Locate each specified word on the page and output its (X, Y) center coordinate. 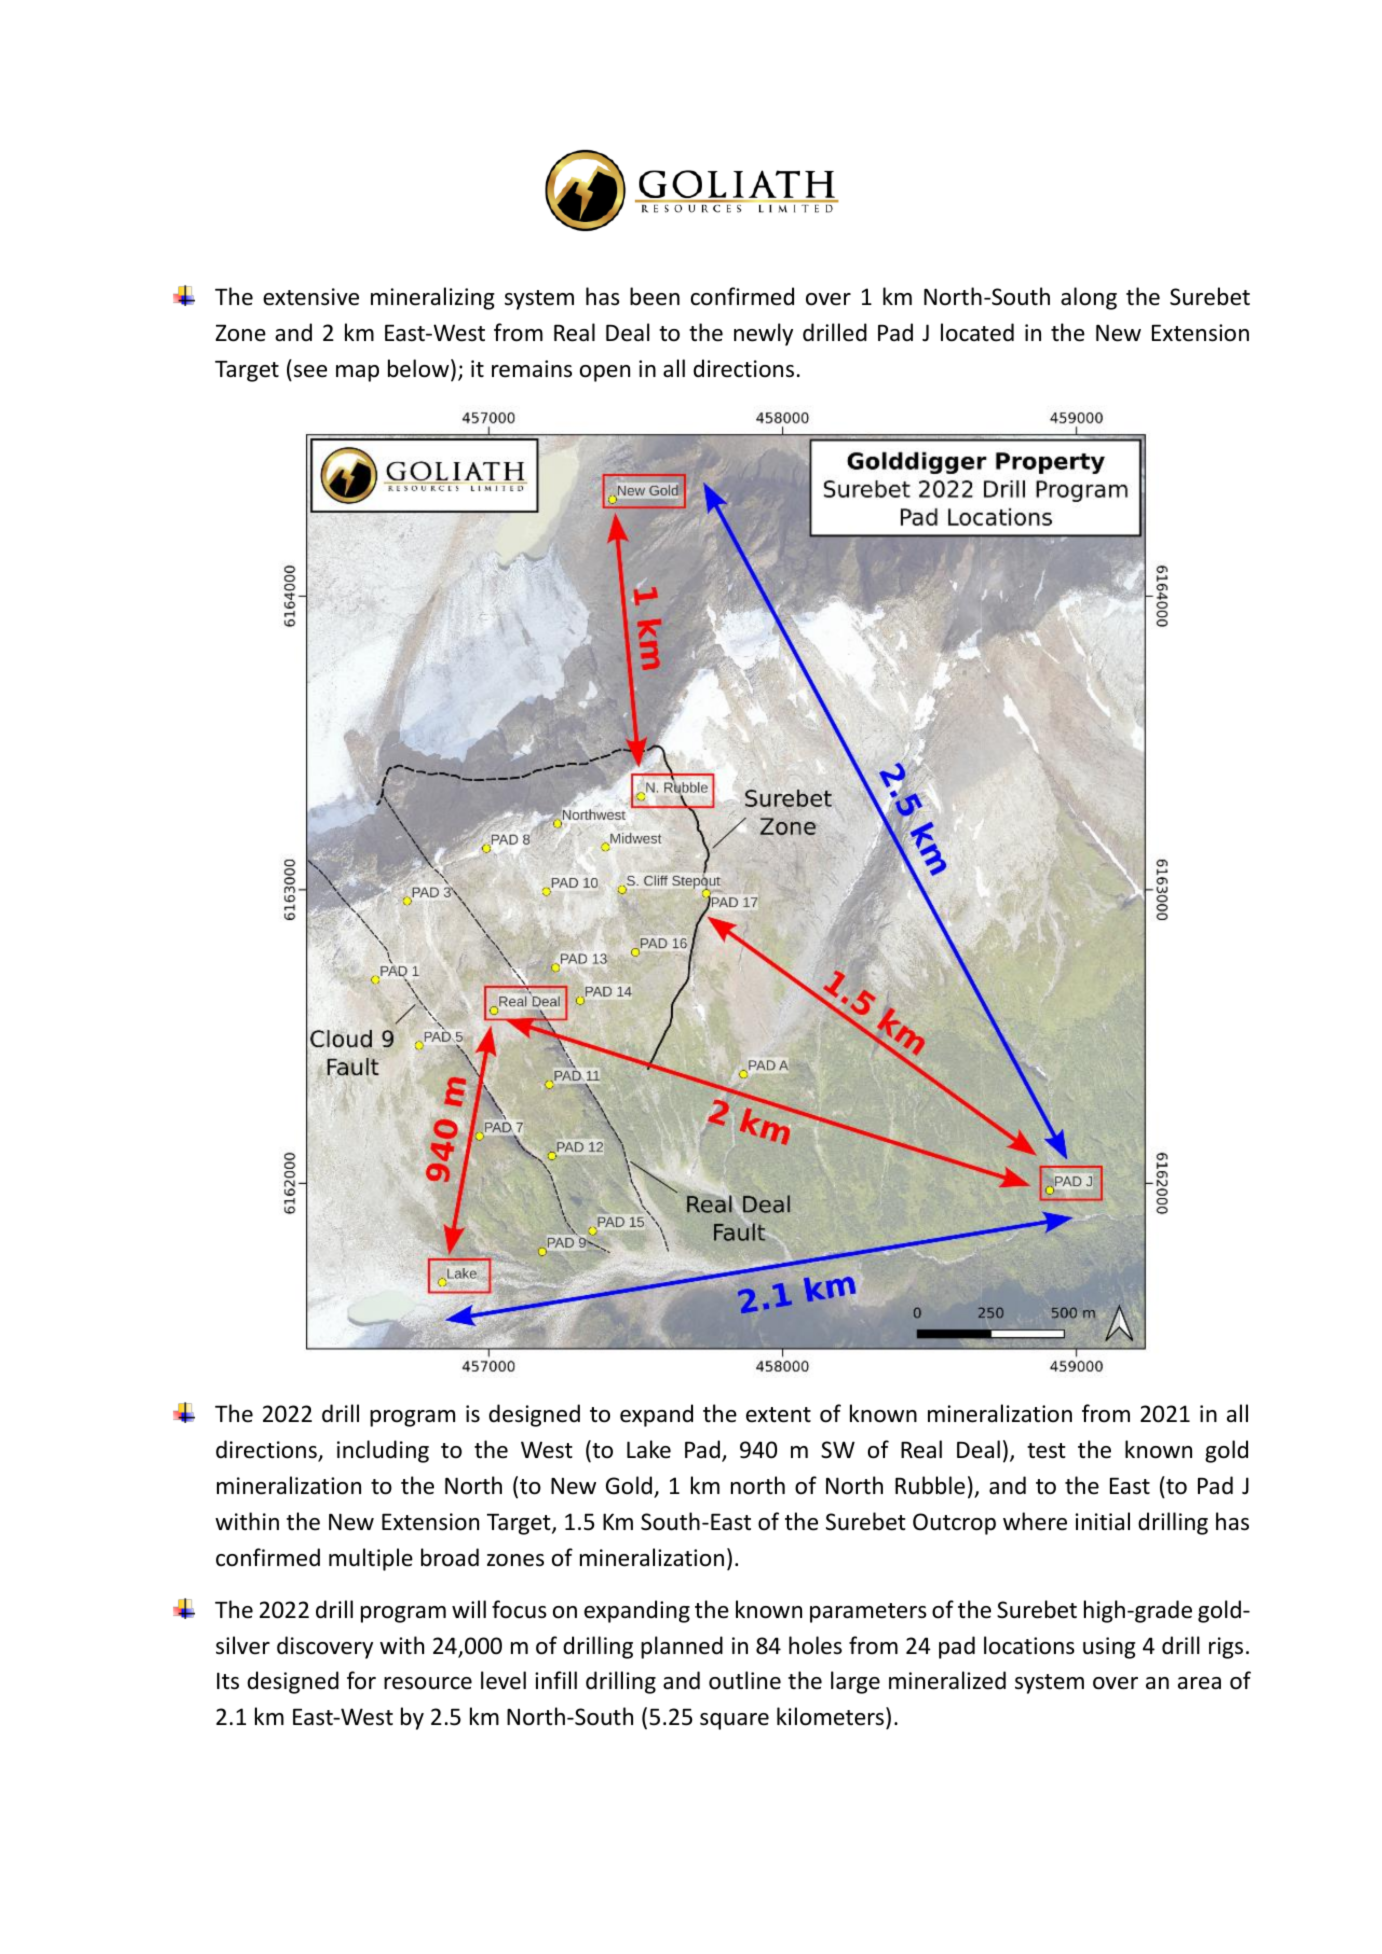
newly (763, 334)
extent (778, 1415)
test (1046, 1451)
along (1089, 298)
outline (745, 1680)
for (361, 1680)
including (383, 1451)
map (357, 373)
